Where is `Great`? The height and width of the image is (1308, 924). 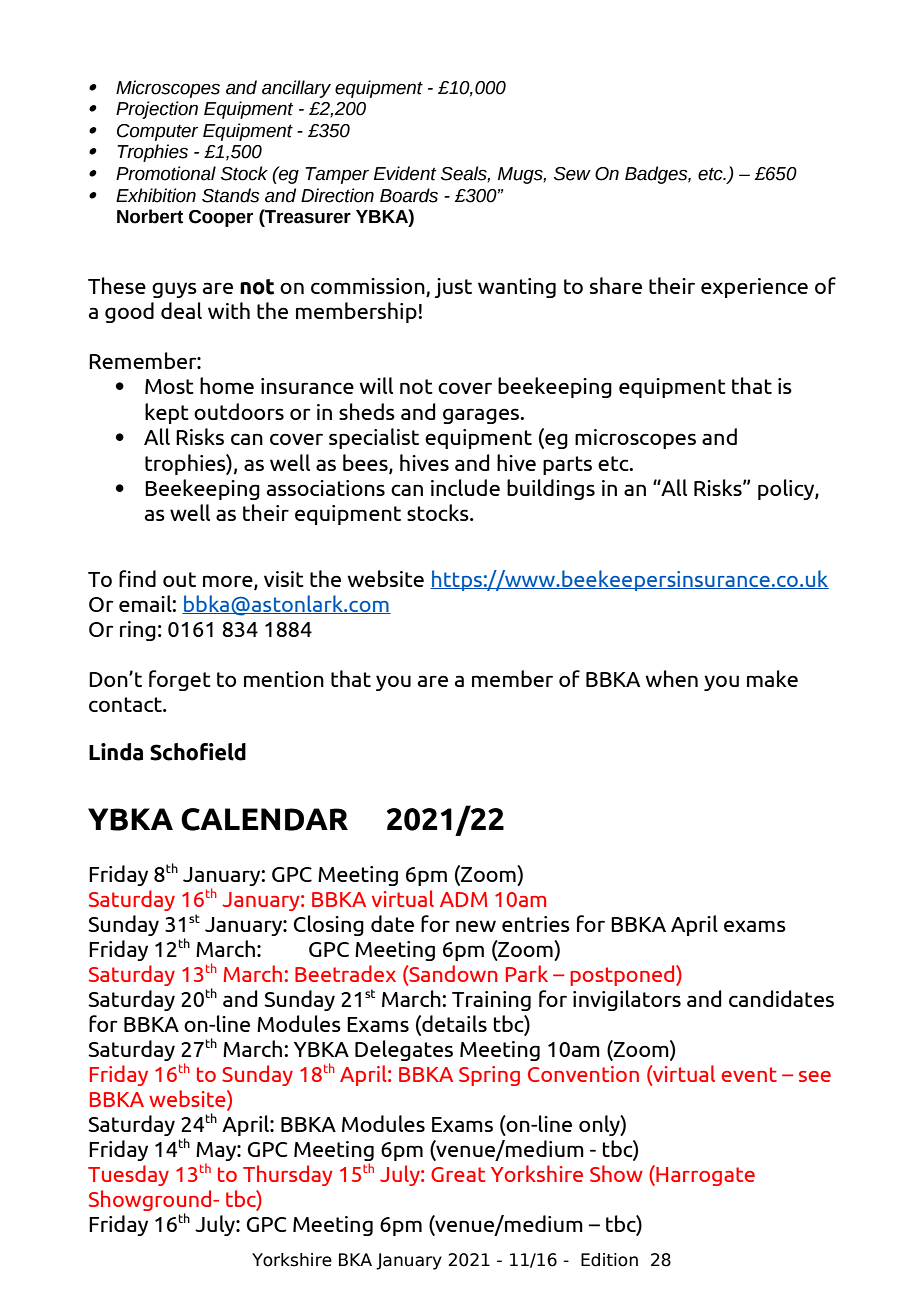 Great is located at coordinates (458, 1174).
